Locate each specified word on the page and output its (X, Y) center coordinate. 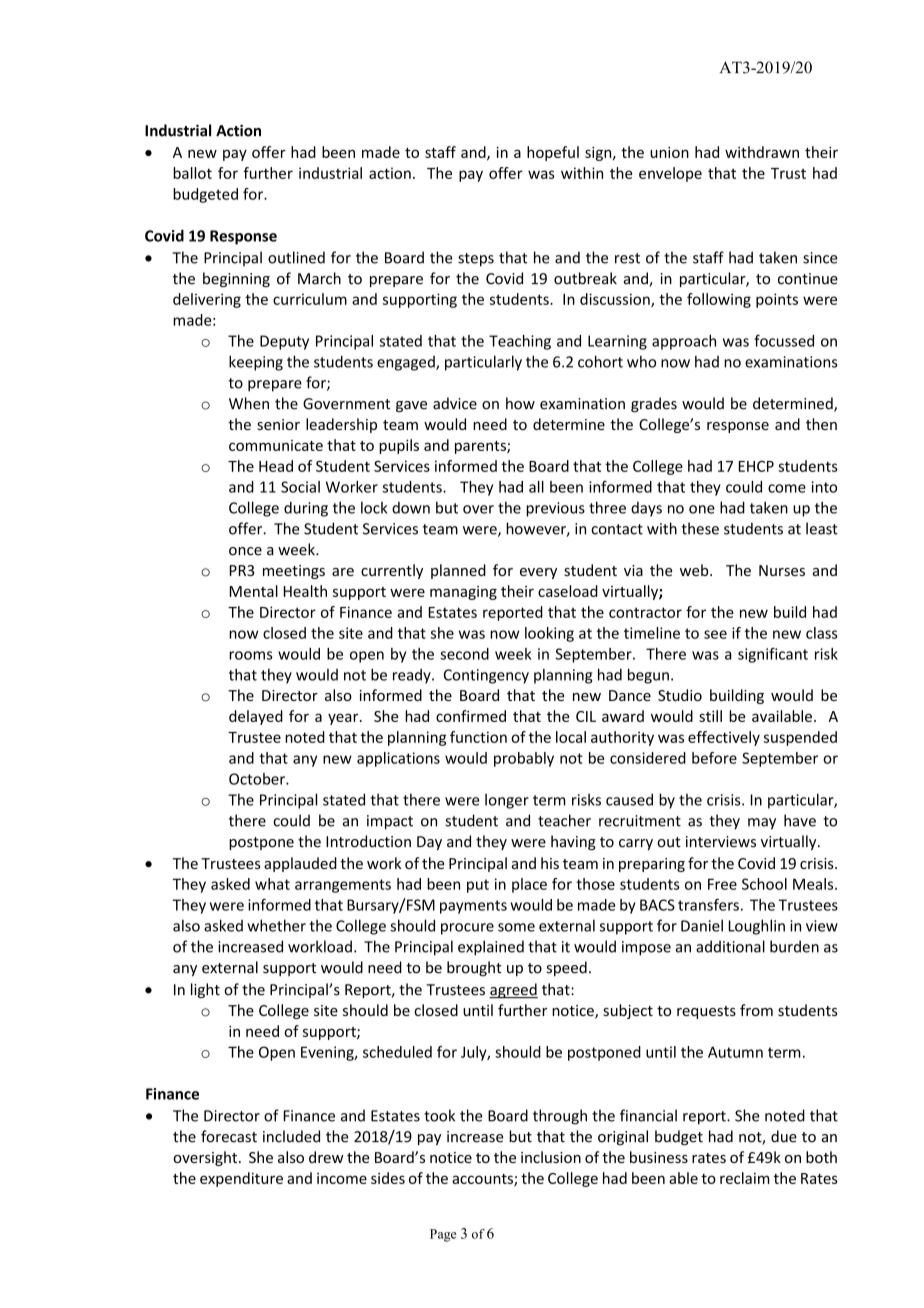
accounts (483, 1180)
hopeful (553, 153)
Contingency (486, 676)
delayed (256, 717)
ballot (192, 173)
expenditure (241, 1179)
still (710, 716)
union (669, 152)
